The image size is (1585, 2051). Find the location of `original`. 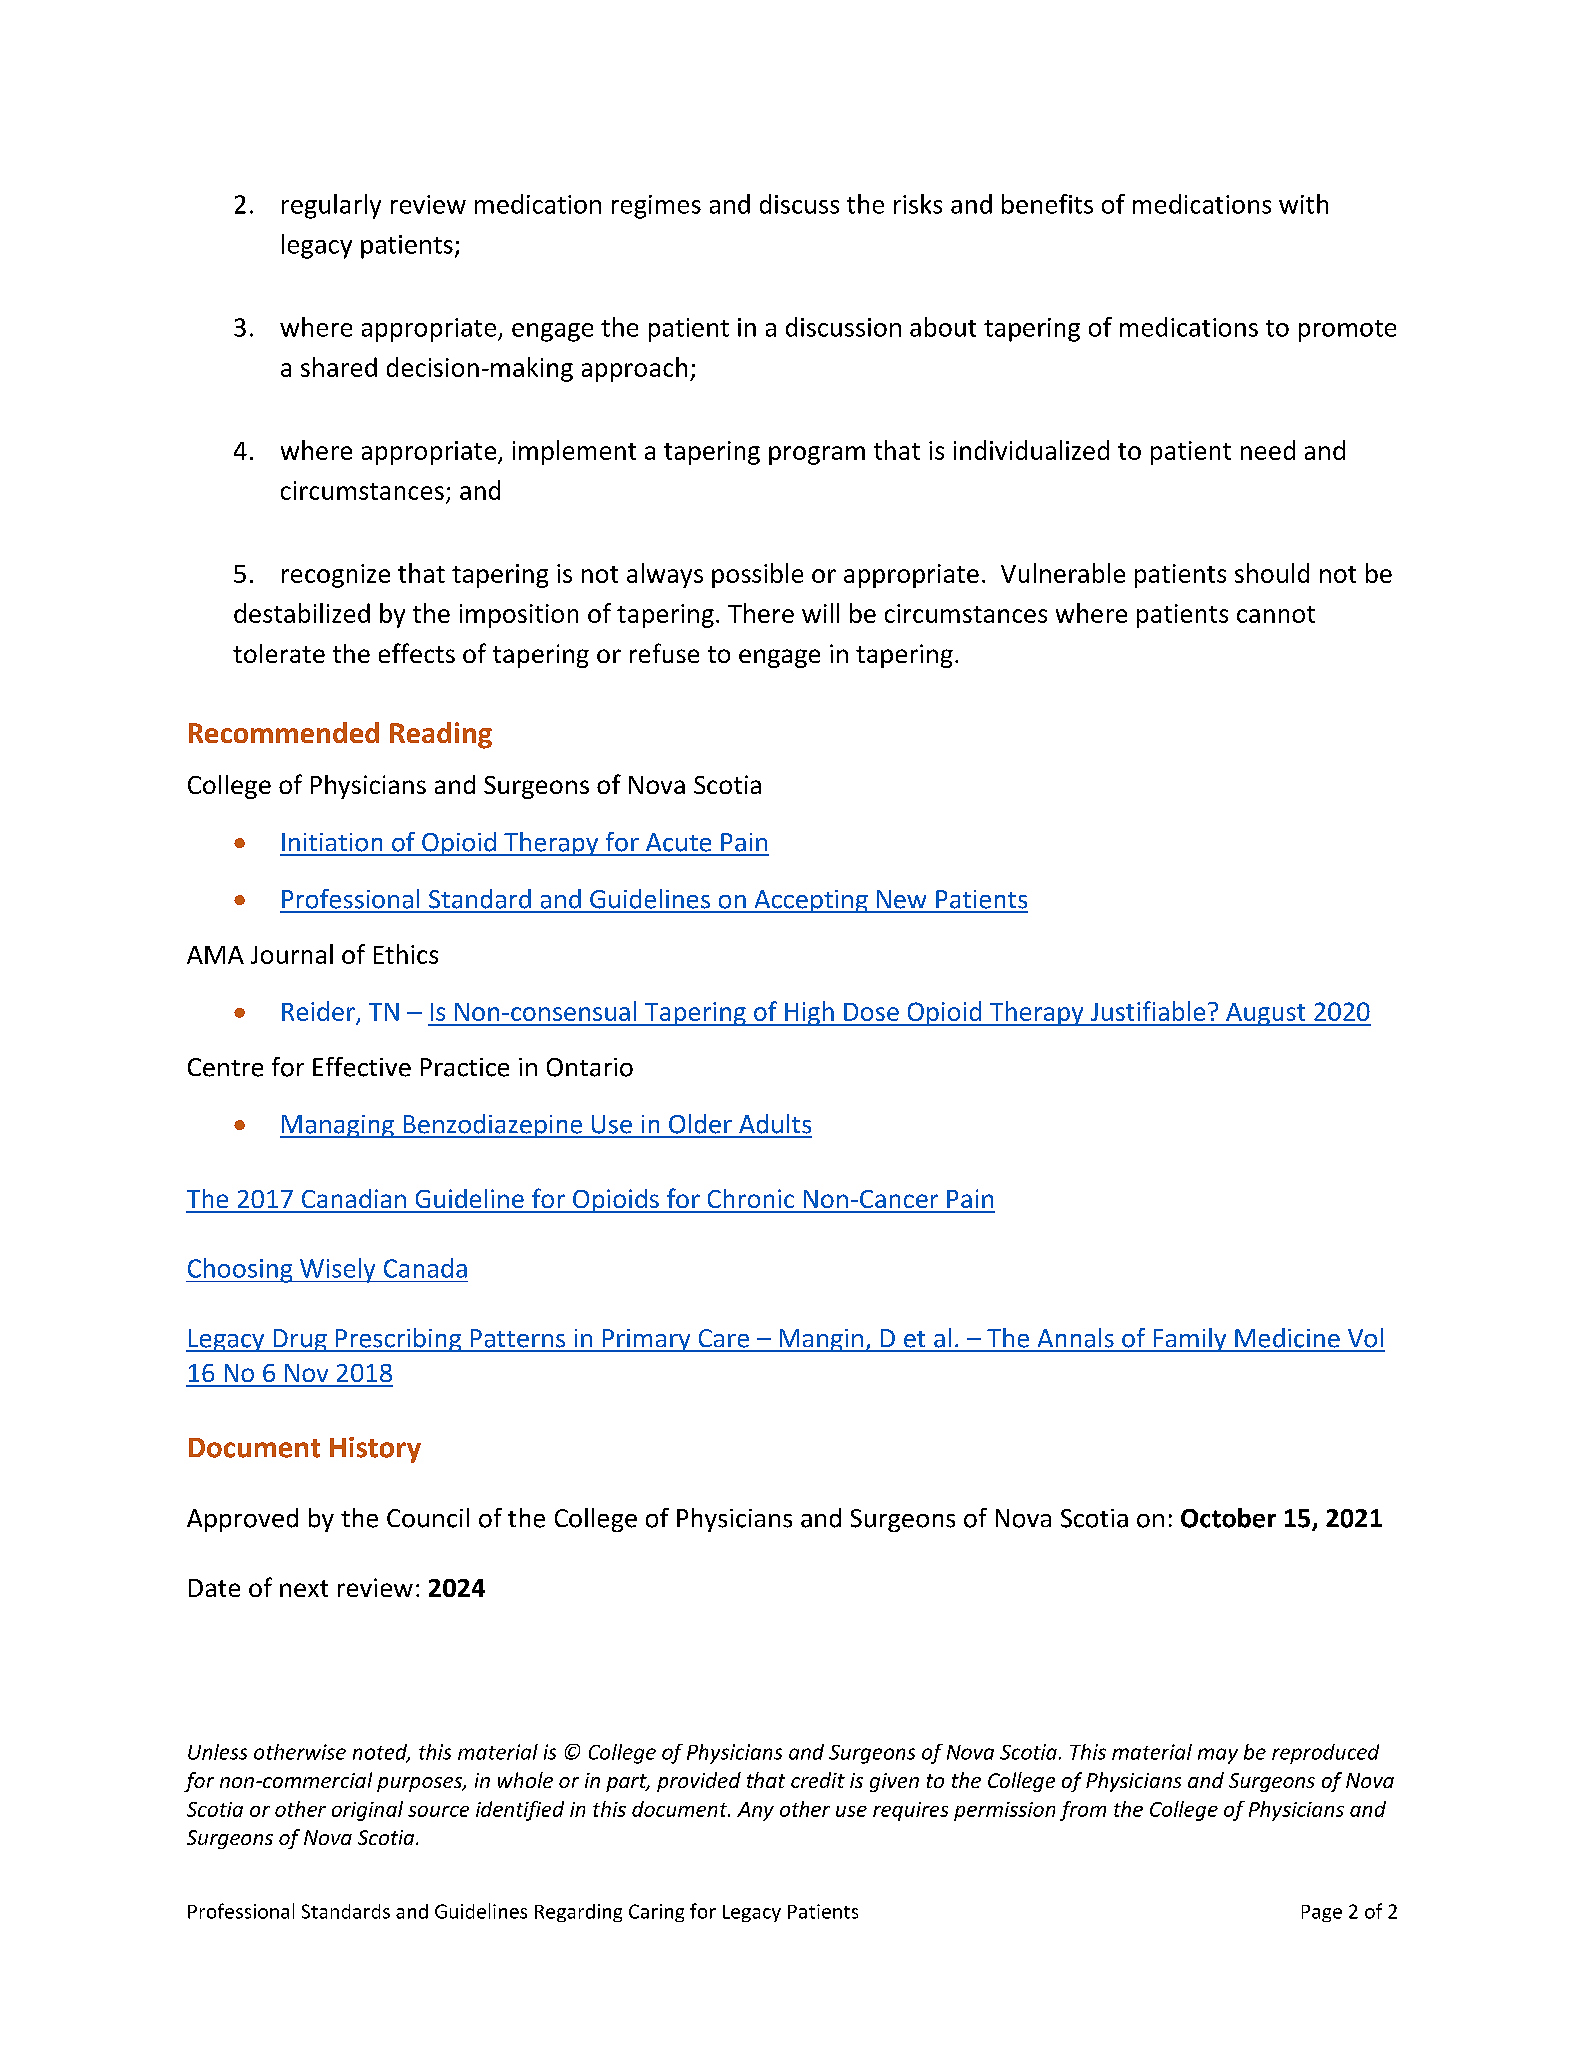

original is located at coordinates (367, 1811).
